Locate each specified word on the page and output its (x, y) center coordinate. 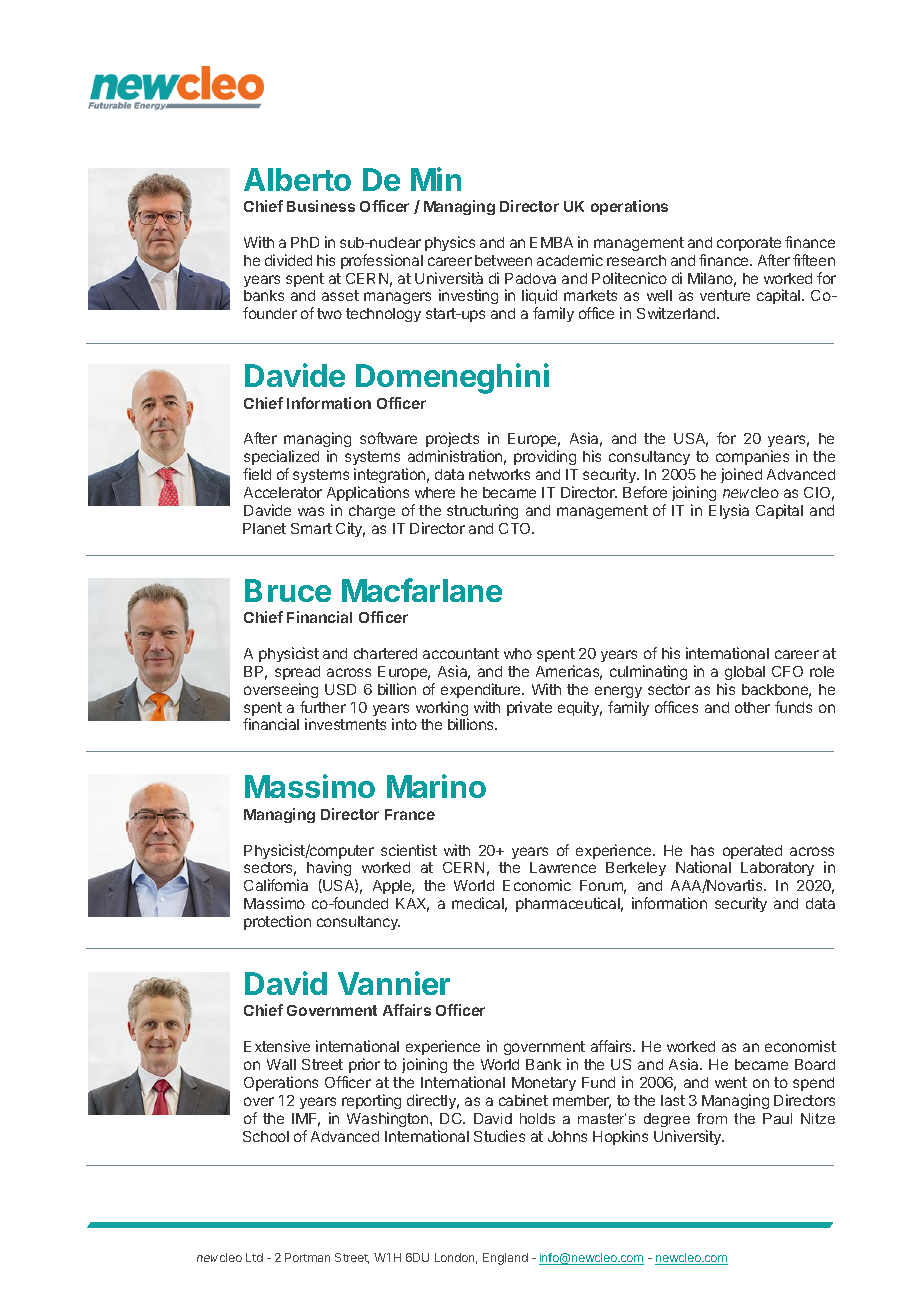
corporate (749, 244)
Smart (311, 528)
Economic (537, 885)
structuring (482, 511)
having (329, 870)
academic (570, 260)
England (505, 1259)
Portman (307, 1257)
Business (321, 206)
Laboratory (777, 871)
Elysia (729, 511)
